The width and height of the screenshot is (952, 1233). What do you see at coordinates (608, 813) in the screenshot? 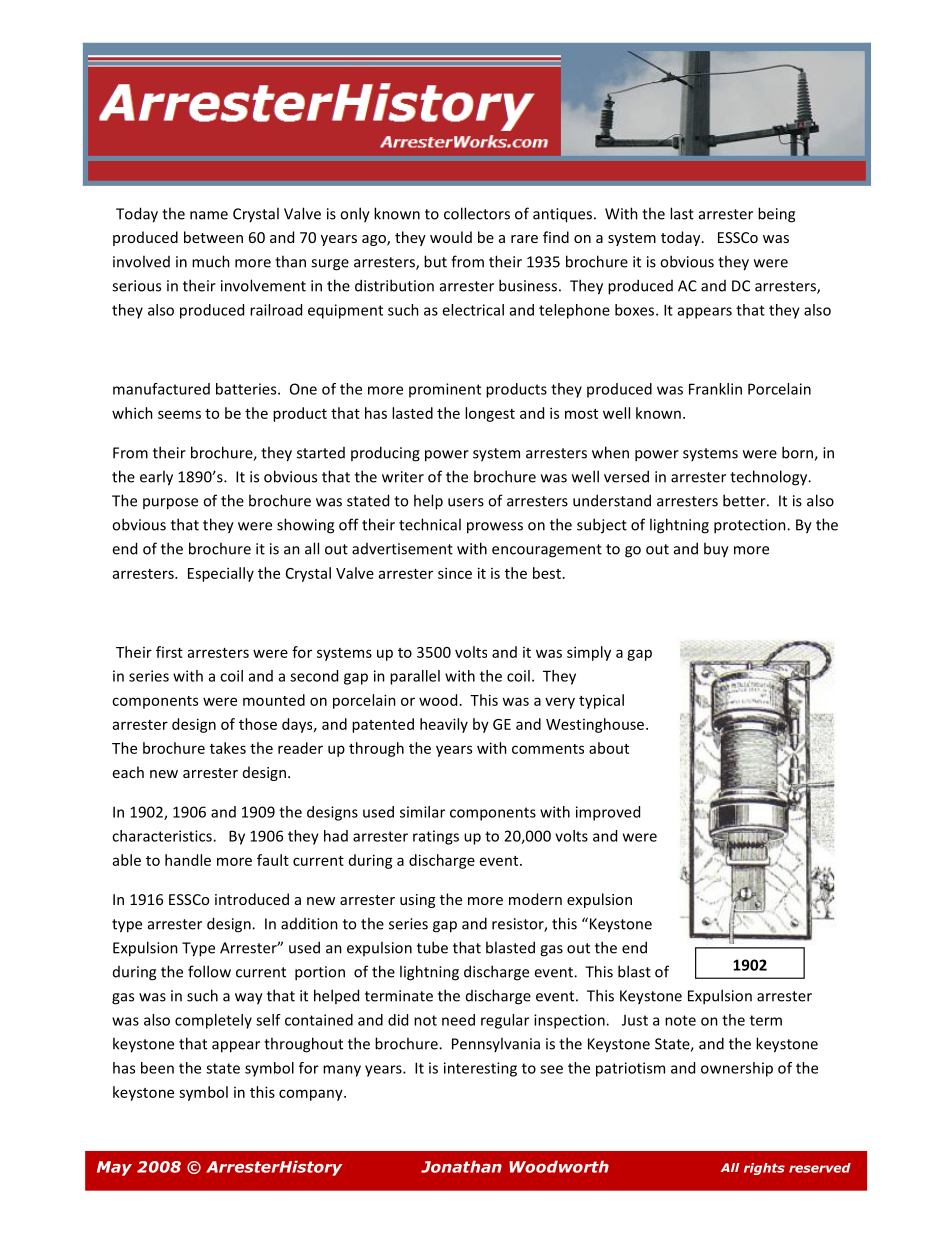
I see `improved` at bounding box center [608, 813].
